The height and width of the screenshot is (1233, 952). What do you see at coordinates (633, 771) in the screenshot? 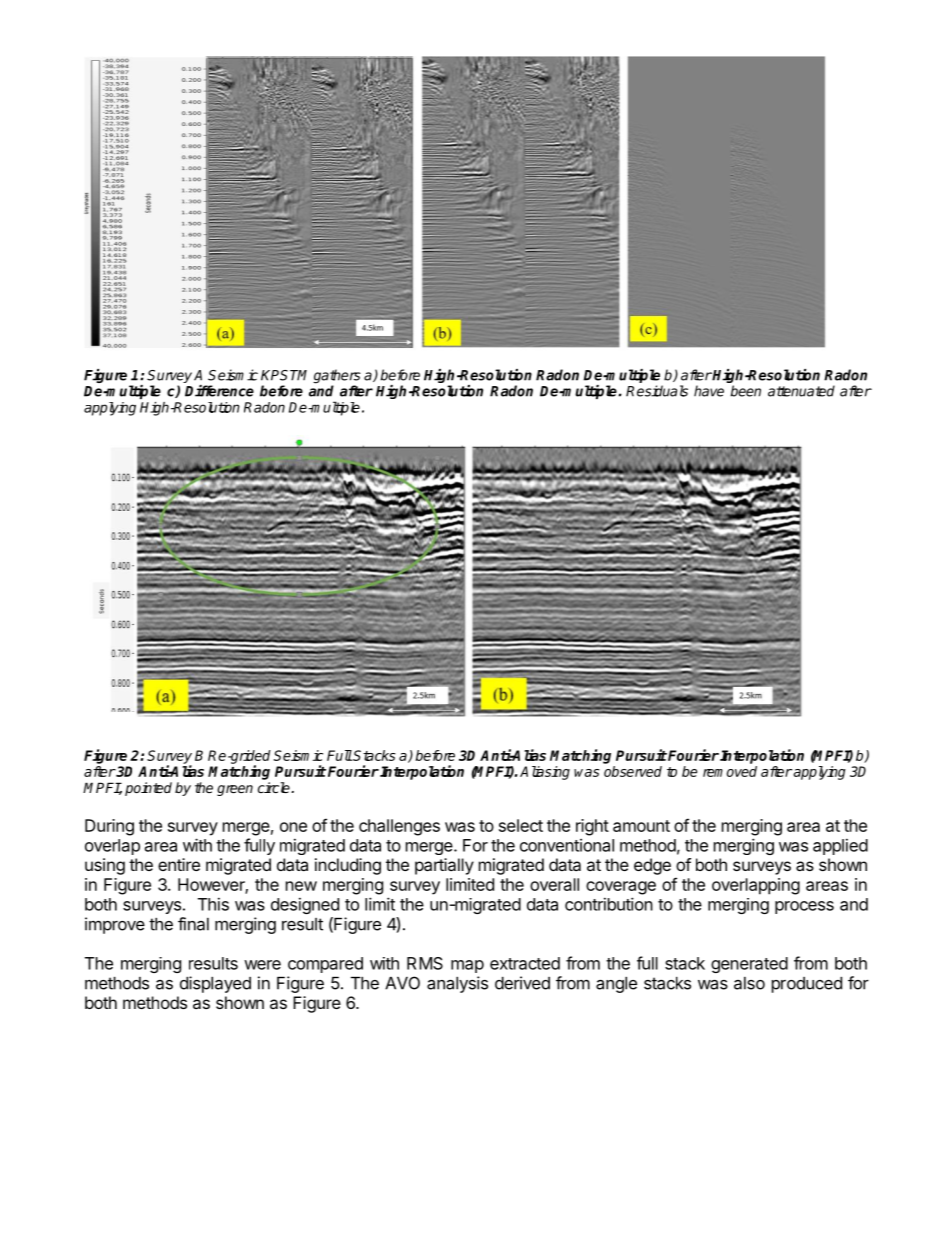
I see `observed` at bounding box center [633, 771].
